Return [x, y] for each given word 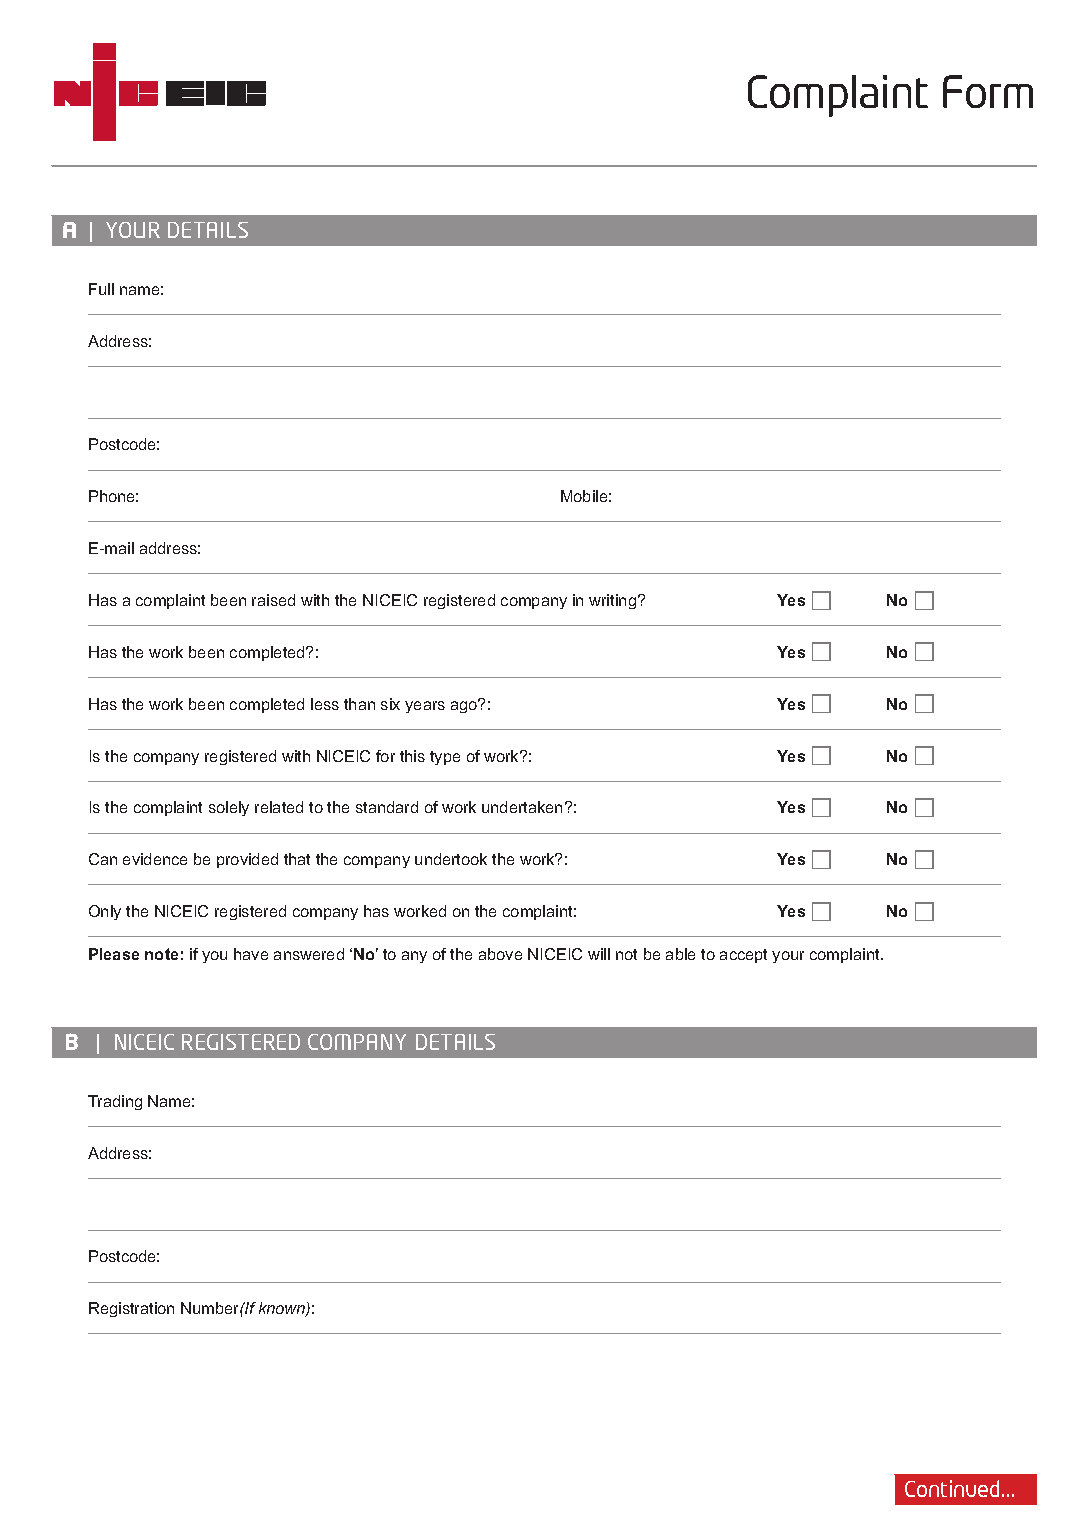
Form [988, 91]
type [445, 758]
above [500, 954]
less [325, 704]
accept [743, 956]
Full [101, 289]
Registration [131, 1309]
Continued [954, 1488]
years [425, 707]
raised [273, 600]
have [251, 954]
